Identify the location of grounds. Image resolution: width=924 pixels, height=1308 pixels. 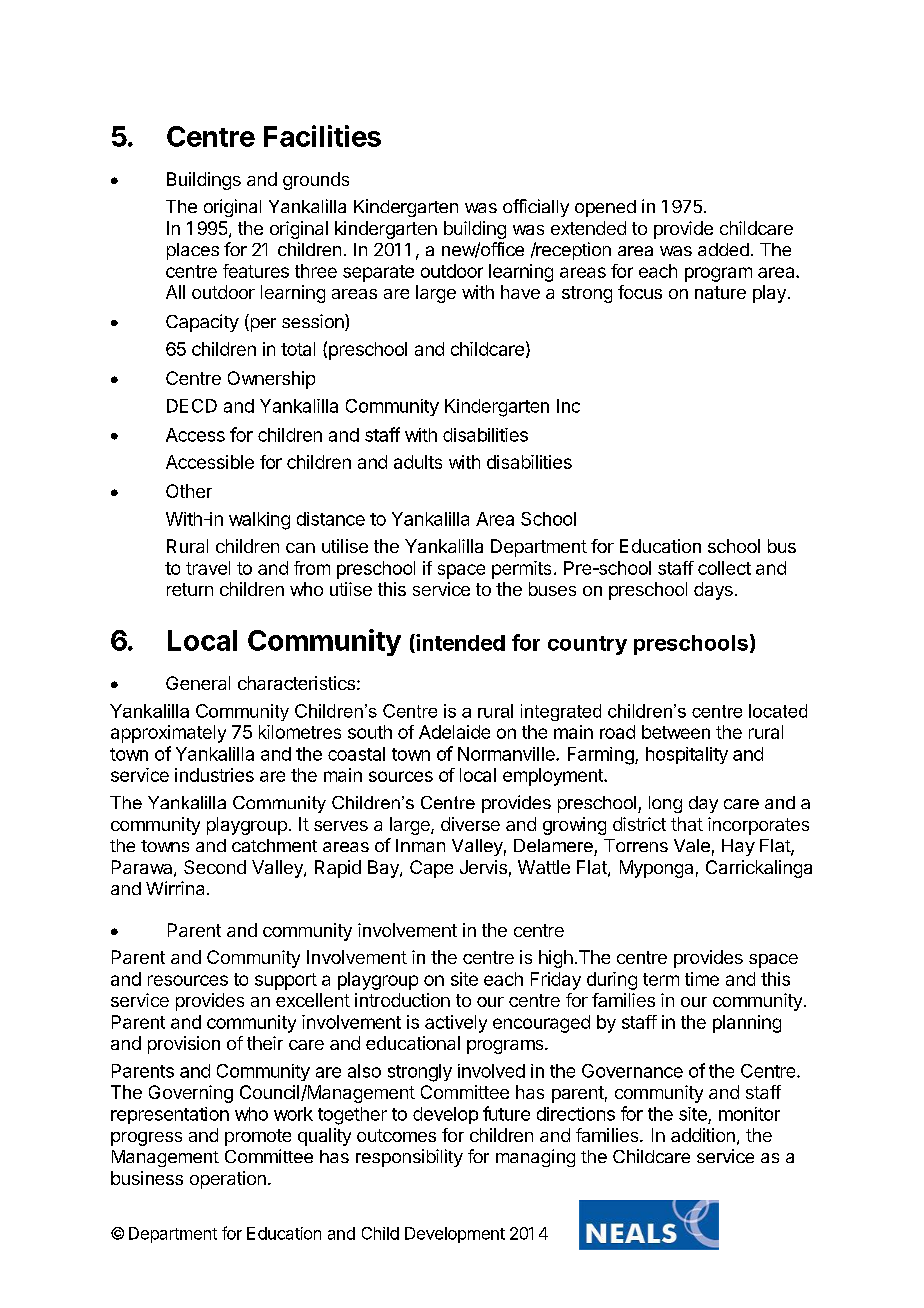
(316, 181).
